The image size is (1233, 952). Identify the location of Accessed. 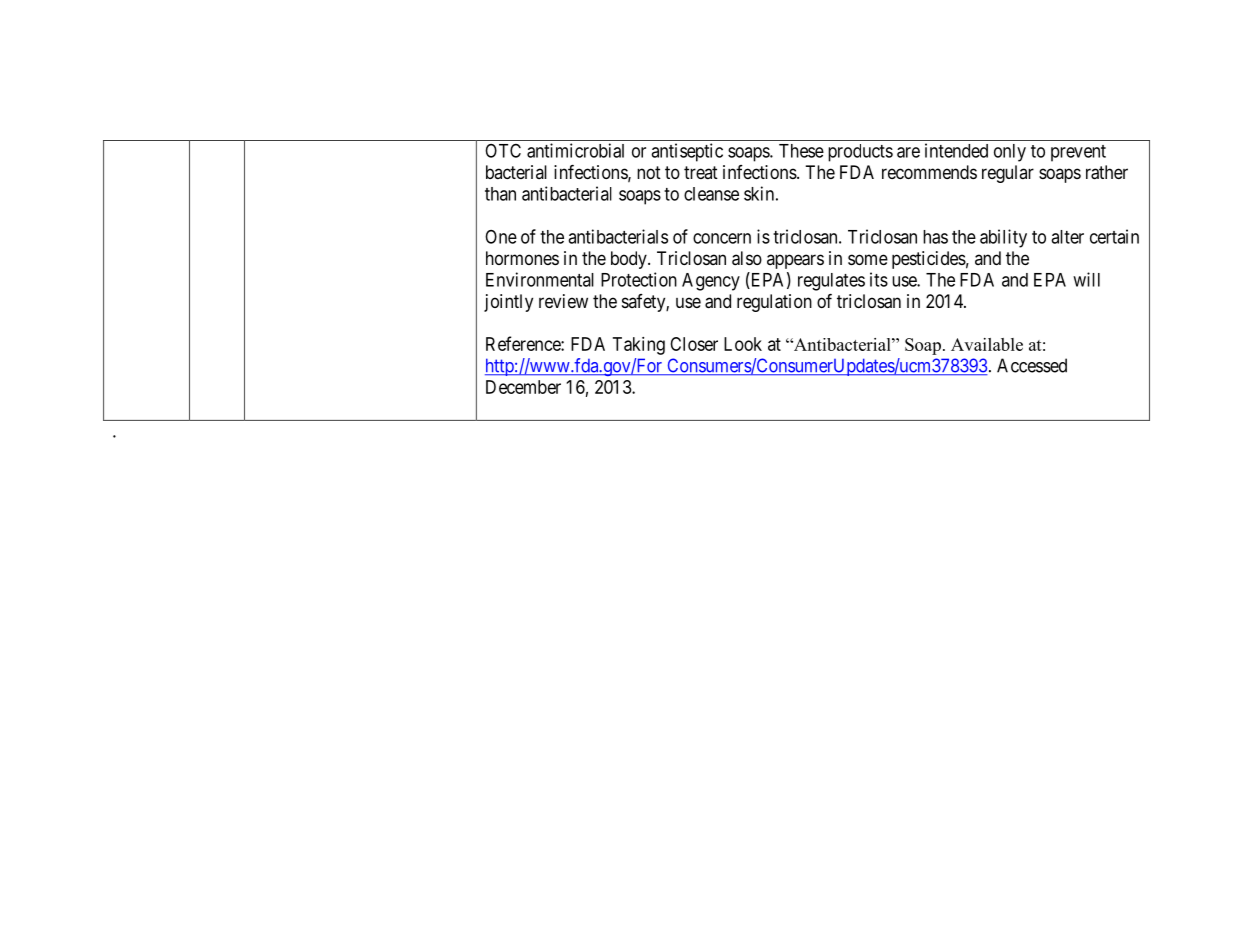
(1032, 365).
